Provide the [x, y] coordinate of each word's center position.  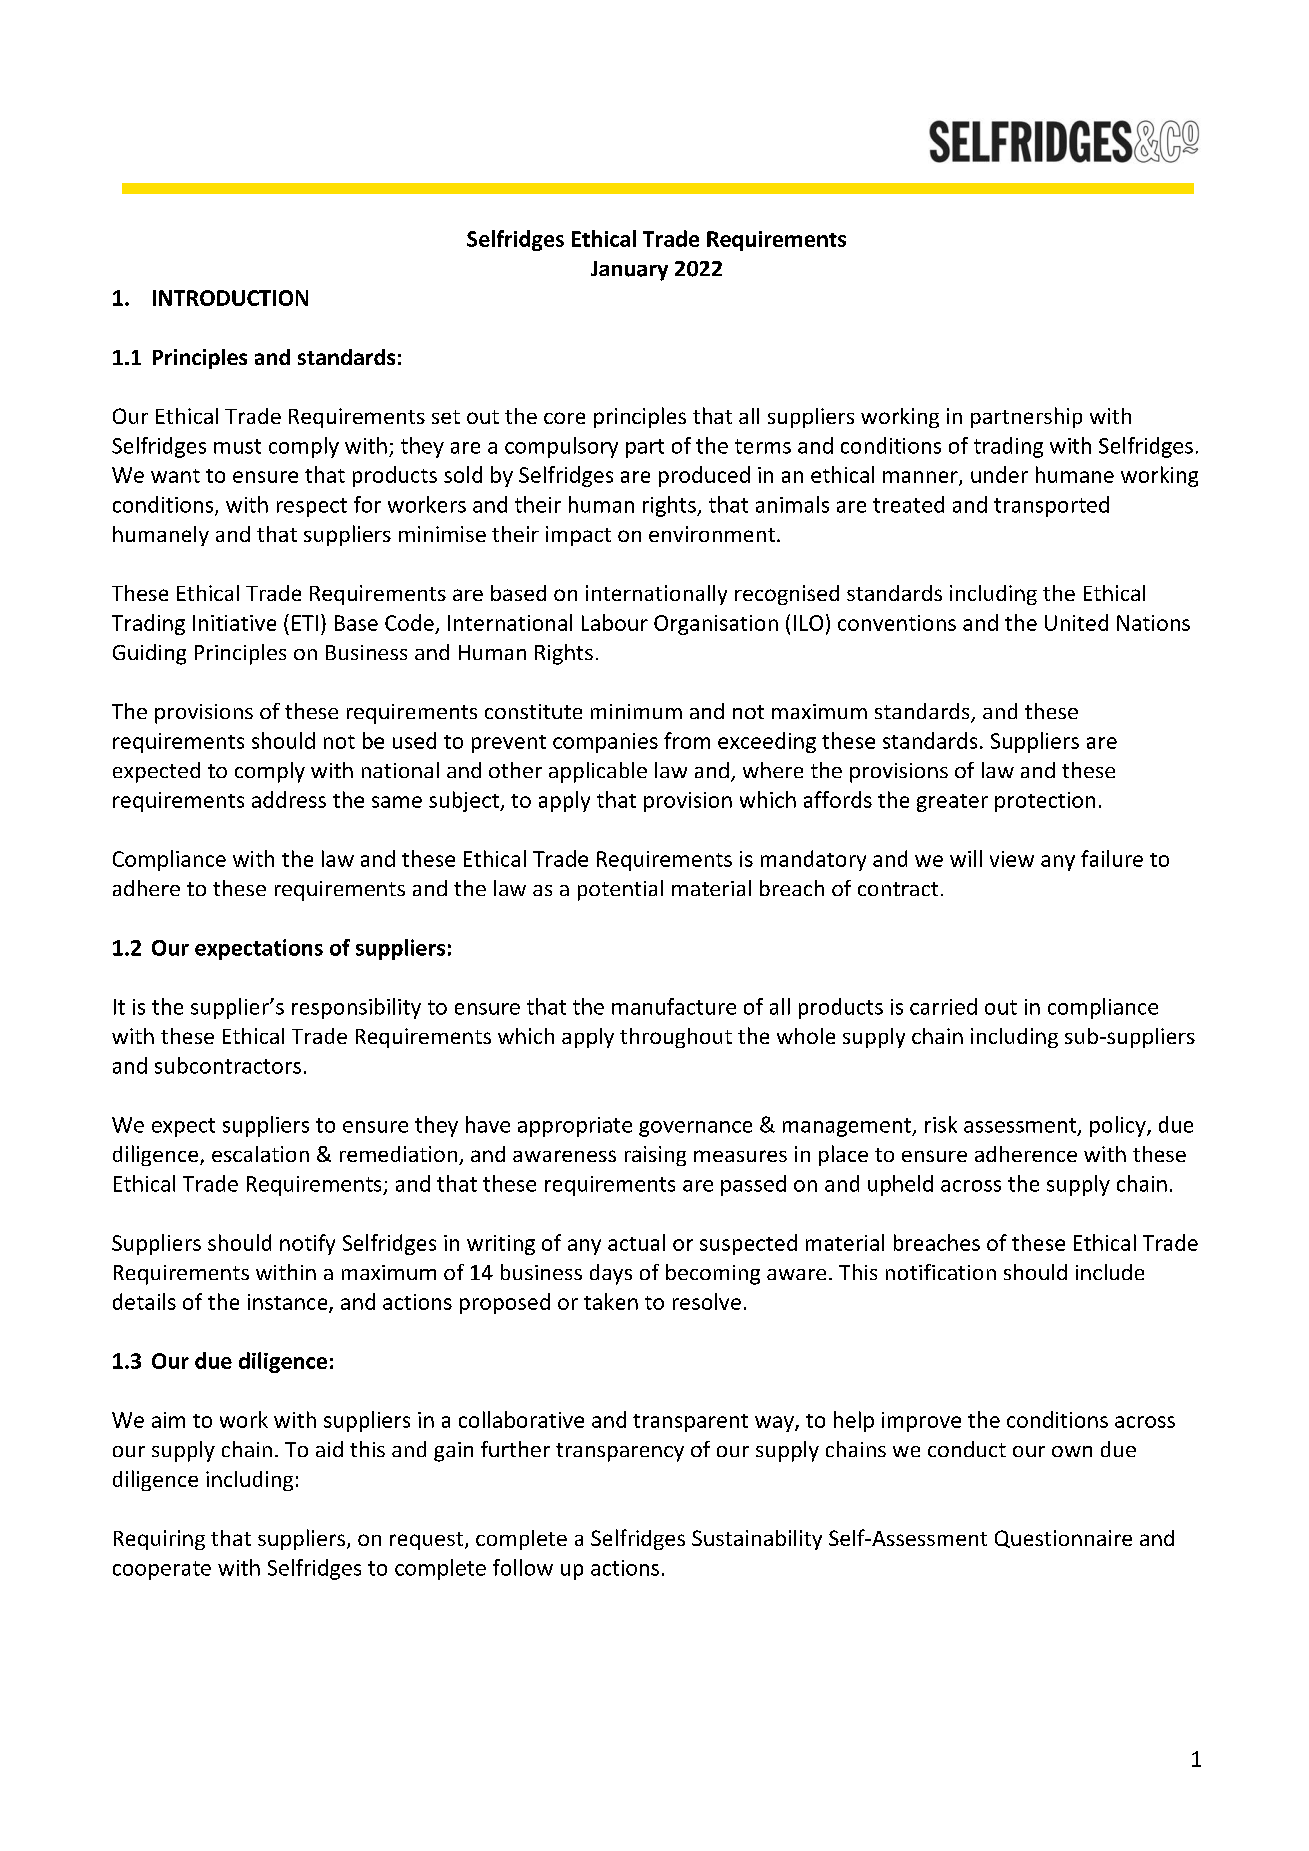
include [1110, 1272]
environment [712, 534]
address [289, 799]
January [629, 271]
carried [943, 1006]
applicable [598, 772]
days [611, 1274]
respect [312, 507]
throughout [676, 1038]
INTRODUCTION [230, 298]
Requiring [159, 1540]
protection [1045, 802]
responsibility [356, 1008]
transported [1051, 506]
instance [289, 1303]
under [999, 474]
